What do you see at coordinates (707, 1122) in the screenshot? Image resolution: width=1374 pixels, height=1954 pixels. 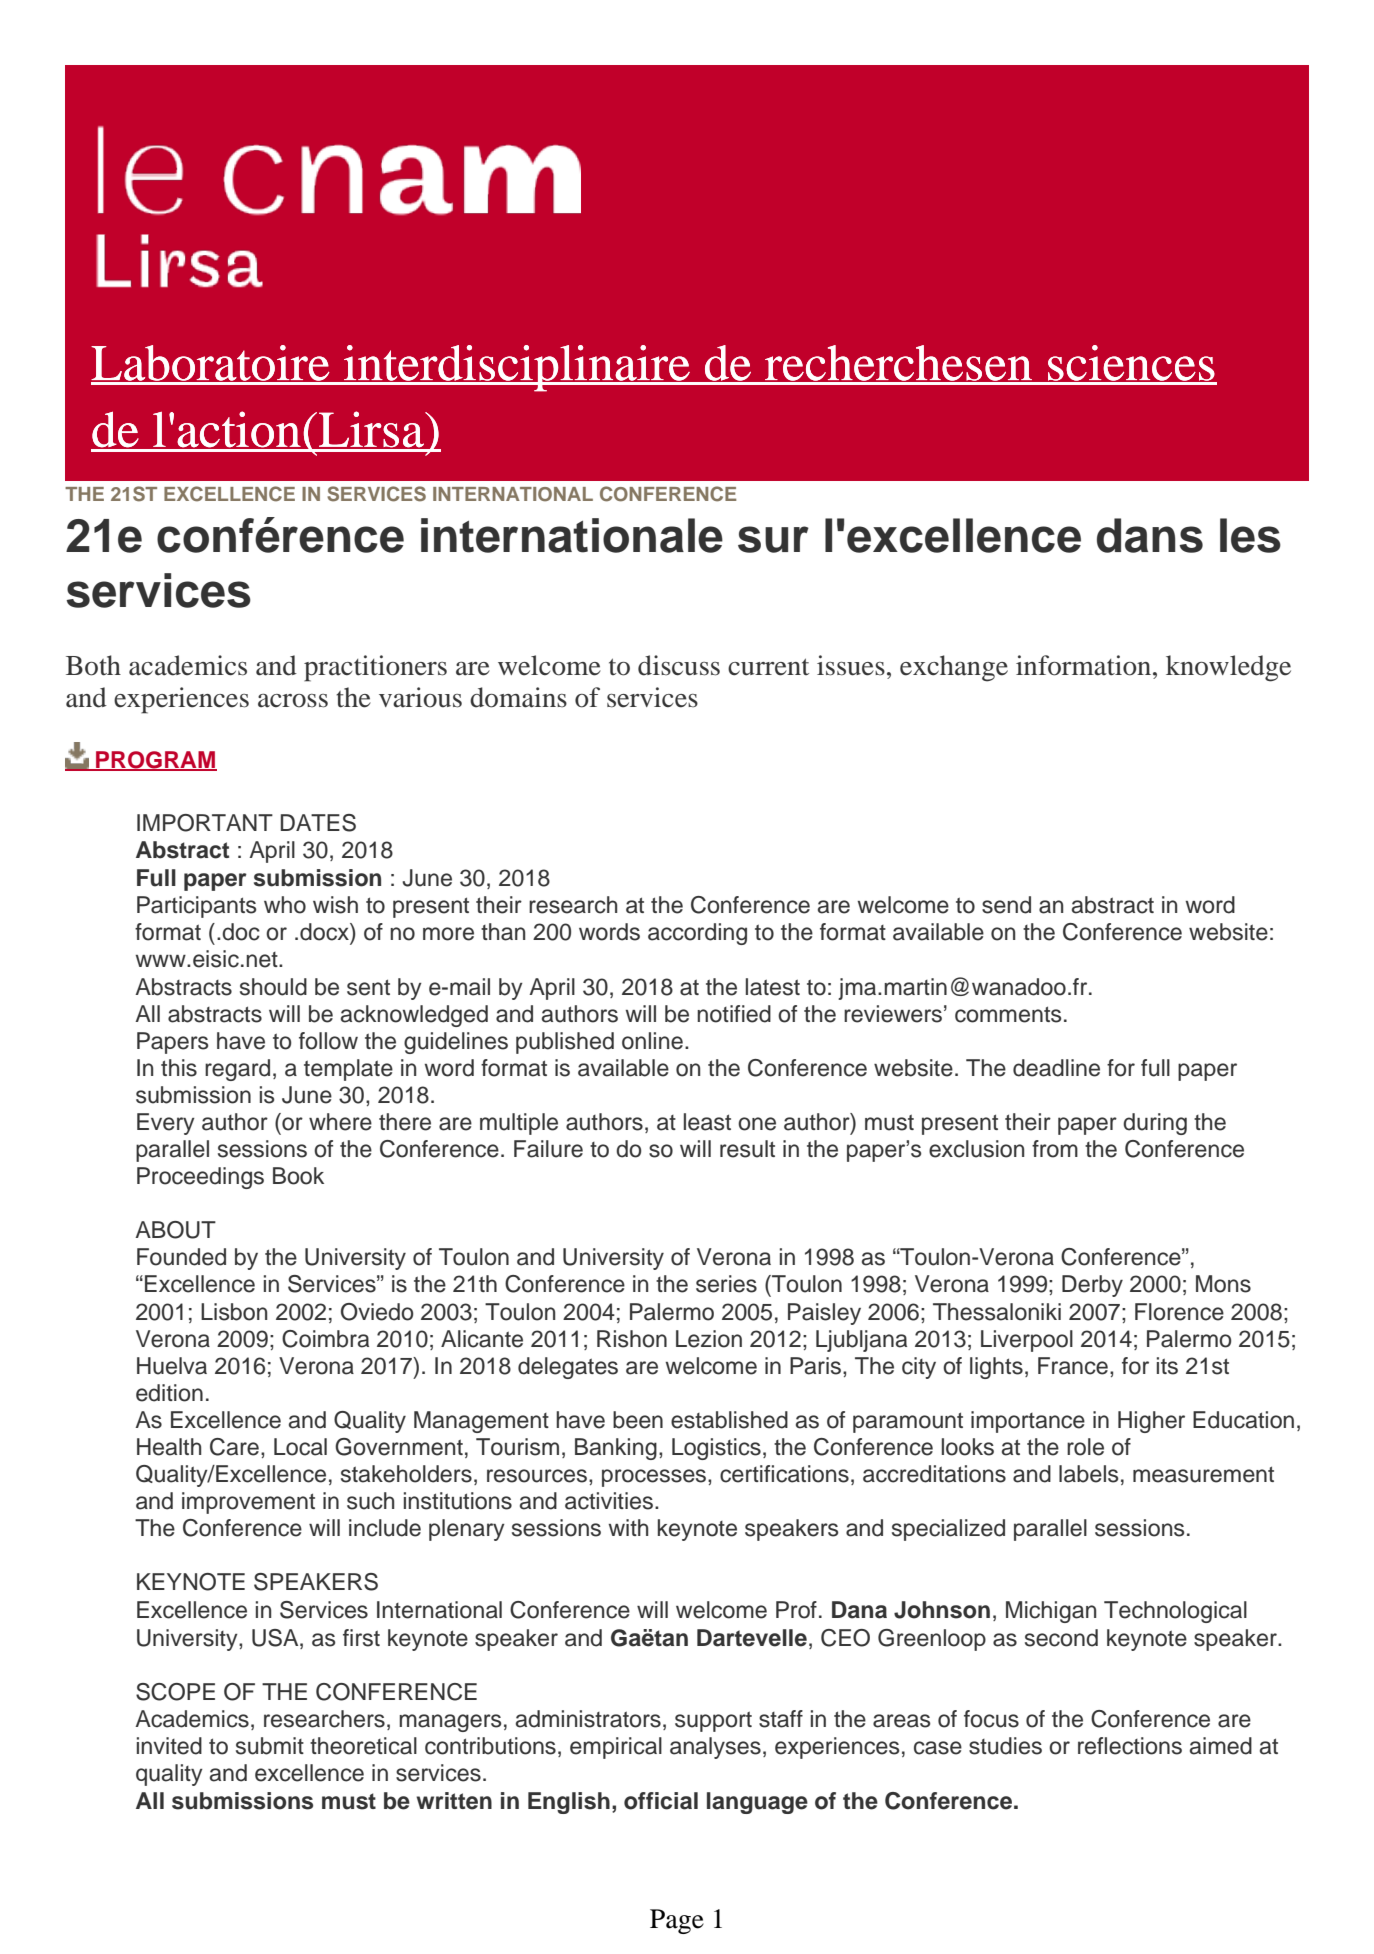 I see `least` at bounding box center [707, 1122].
